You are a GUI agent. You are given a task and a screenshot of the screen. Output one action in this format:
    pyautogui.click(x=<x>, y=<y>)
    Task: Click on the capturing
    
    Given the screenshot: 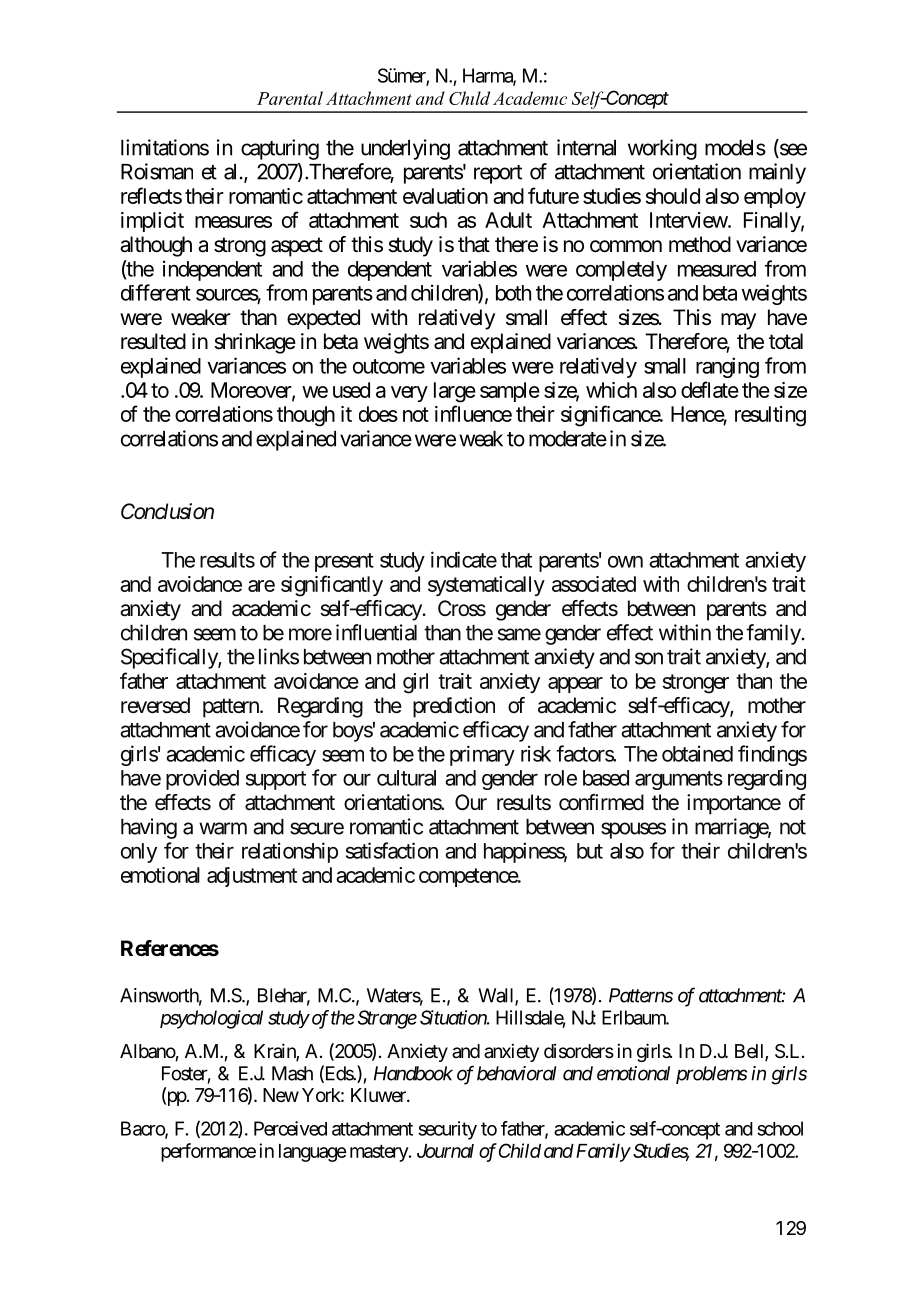 What is the action you would take?
    pyautogui.click(x=280, y=149)
